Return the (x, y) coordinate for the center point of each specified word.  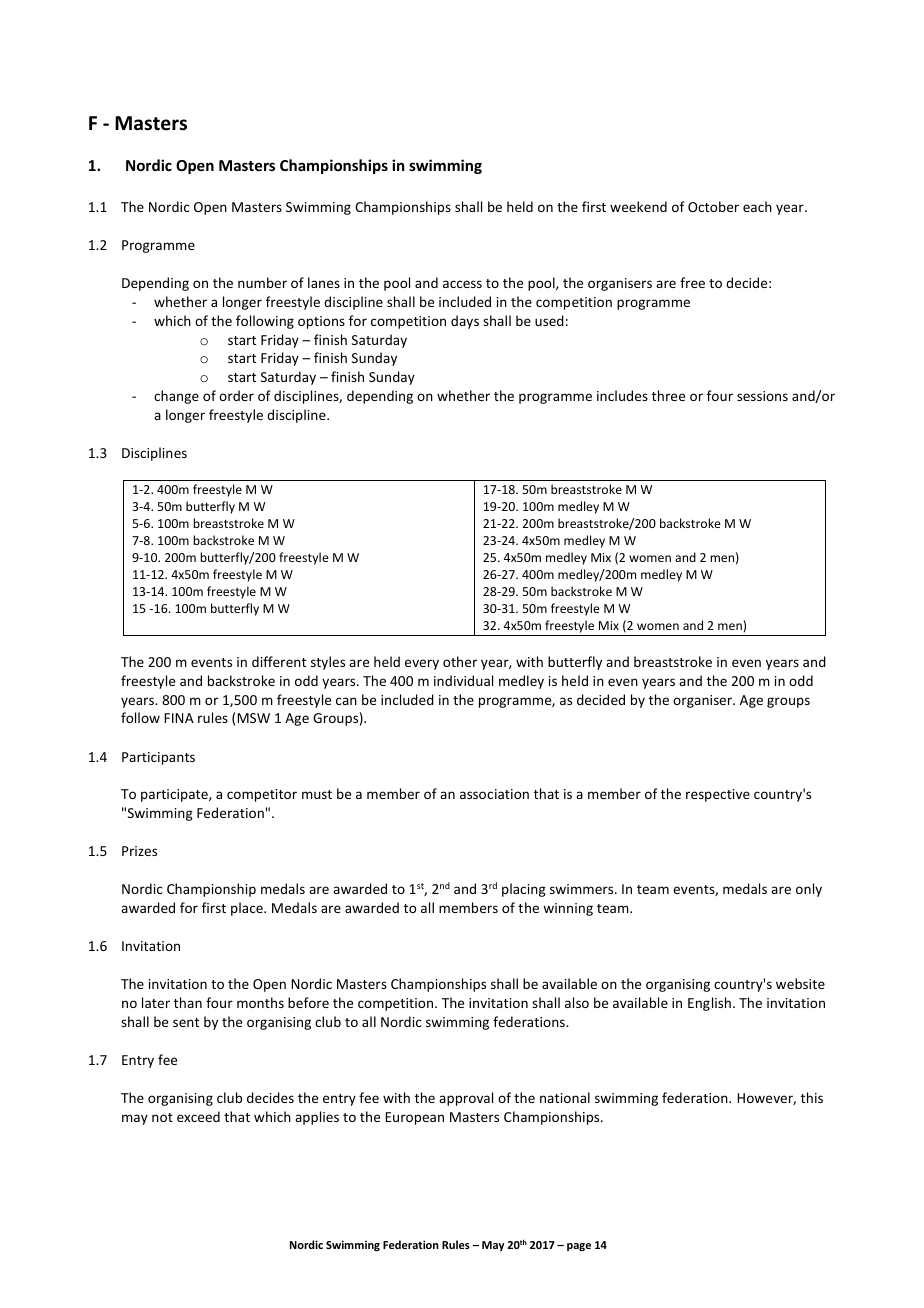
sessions (762, 396)
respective (718, 795)
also (577, 1002)
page (579, 1247)
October (713, 206)
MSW (253, 718)
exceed (198, 1116)
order (236, 395)
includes (622, 395)
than (188, 1002)
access (462, 284)
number (262, 282)
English (709, 1004)
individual (463, 680)
